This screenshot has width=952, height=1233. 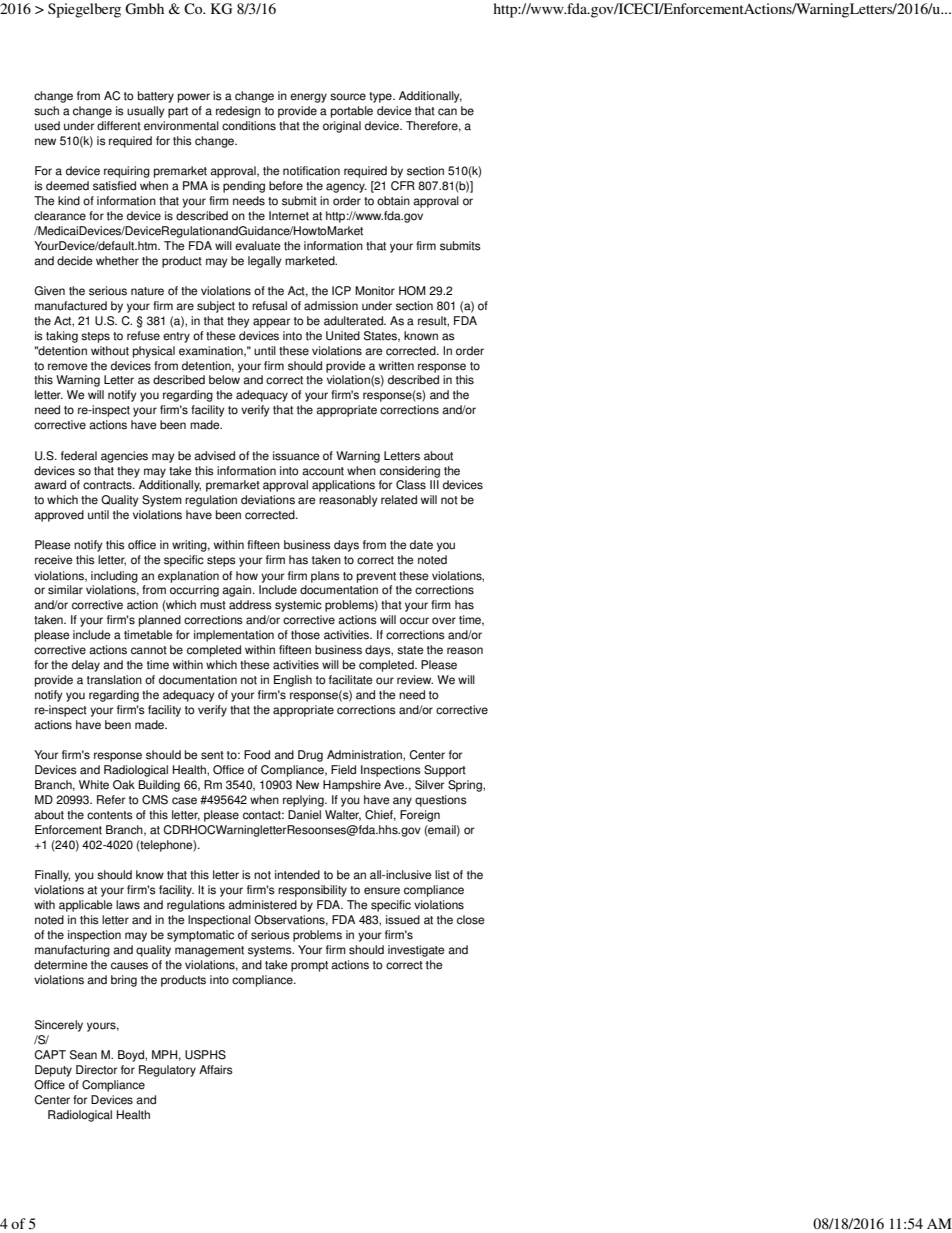 I want to click on Food, so click(x=257, y=755).
